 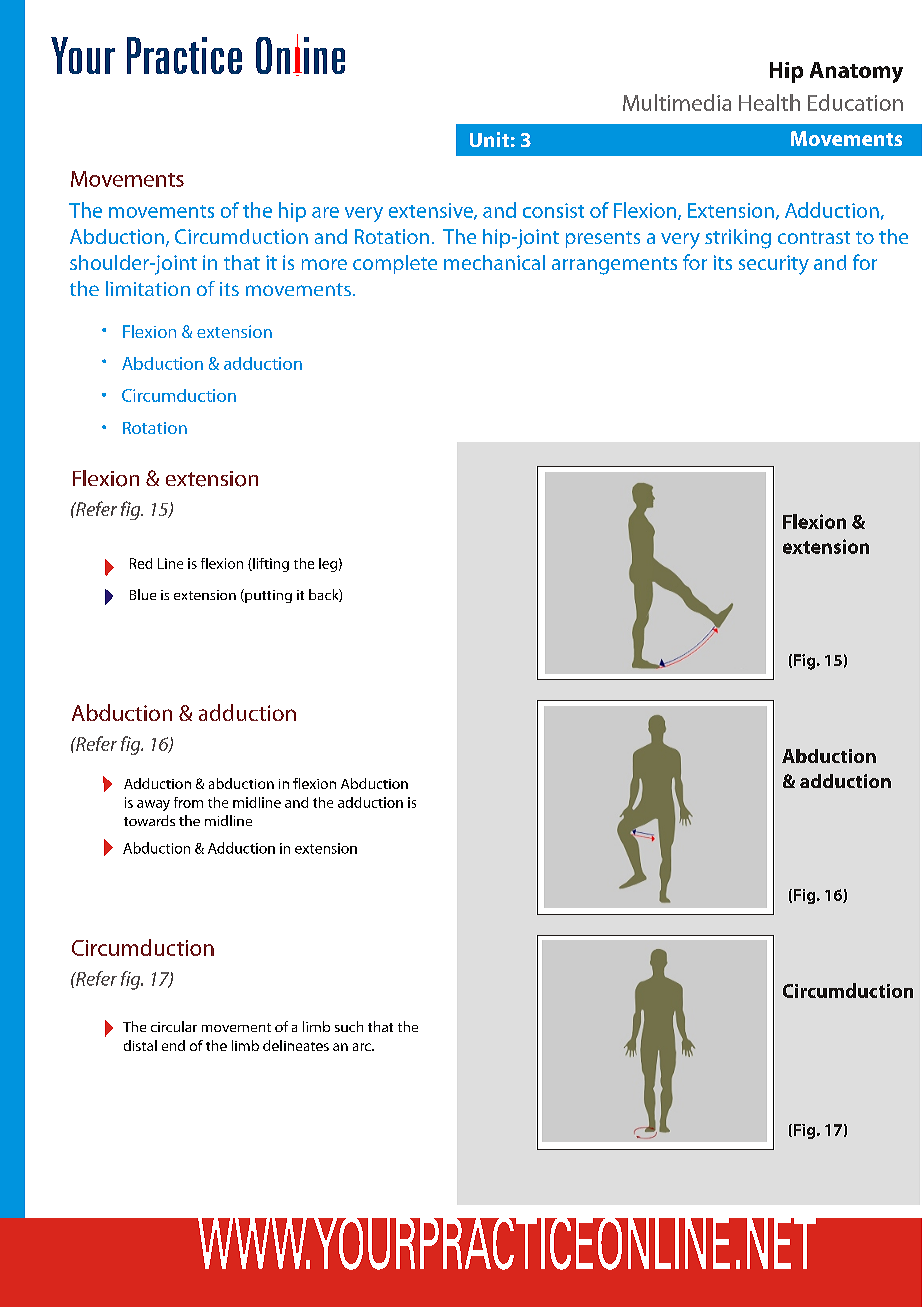 What do you see at coordinates (153, 805) in the screenshot?
I see `away` at bounding box center [153, 805].
